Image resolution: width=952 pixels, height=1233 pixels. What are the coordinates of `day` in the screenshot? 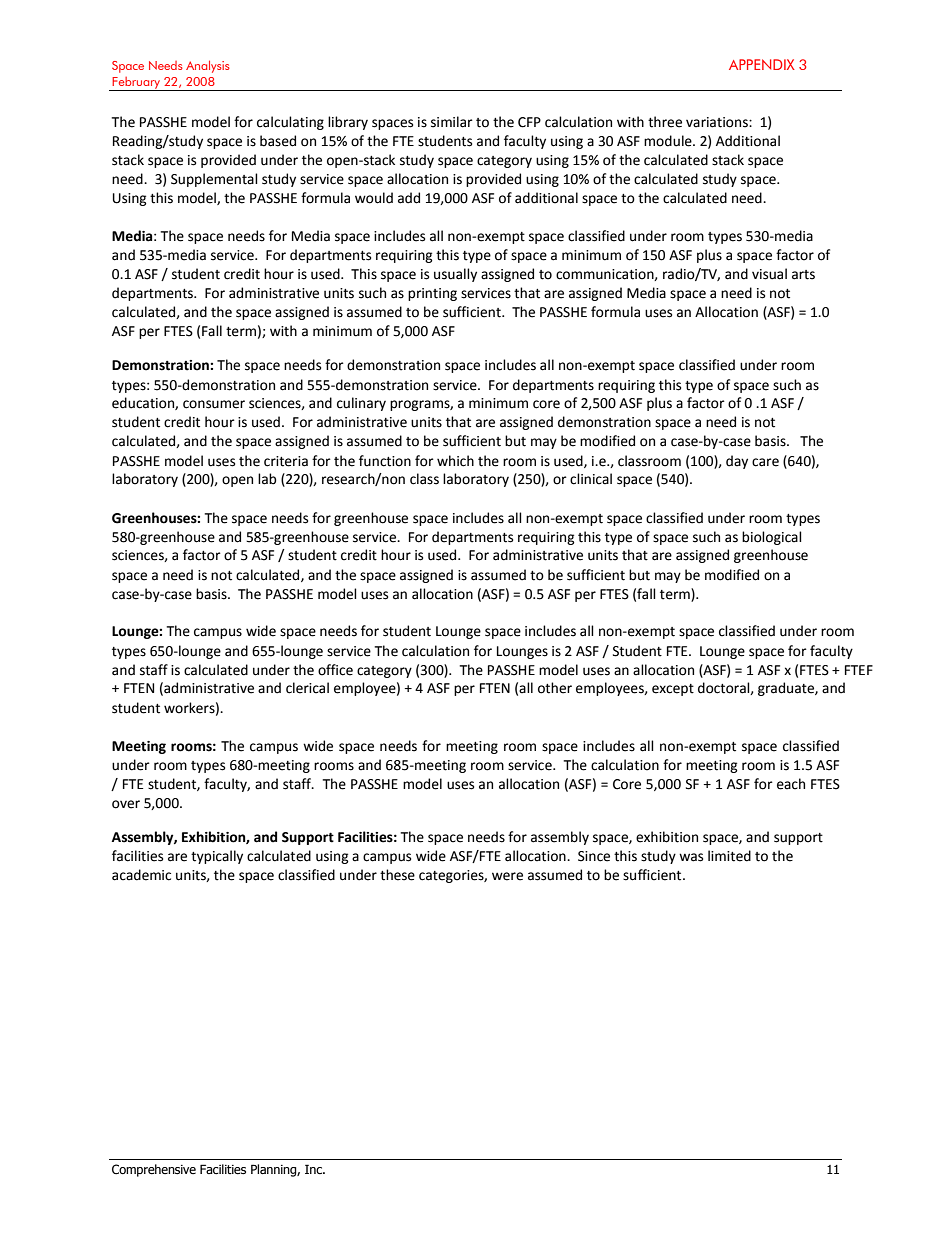 It's located at (737, 462).
